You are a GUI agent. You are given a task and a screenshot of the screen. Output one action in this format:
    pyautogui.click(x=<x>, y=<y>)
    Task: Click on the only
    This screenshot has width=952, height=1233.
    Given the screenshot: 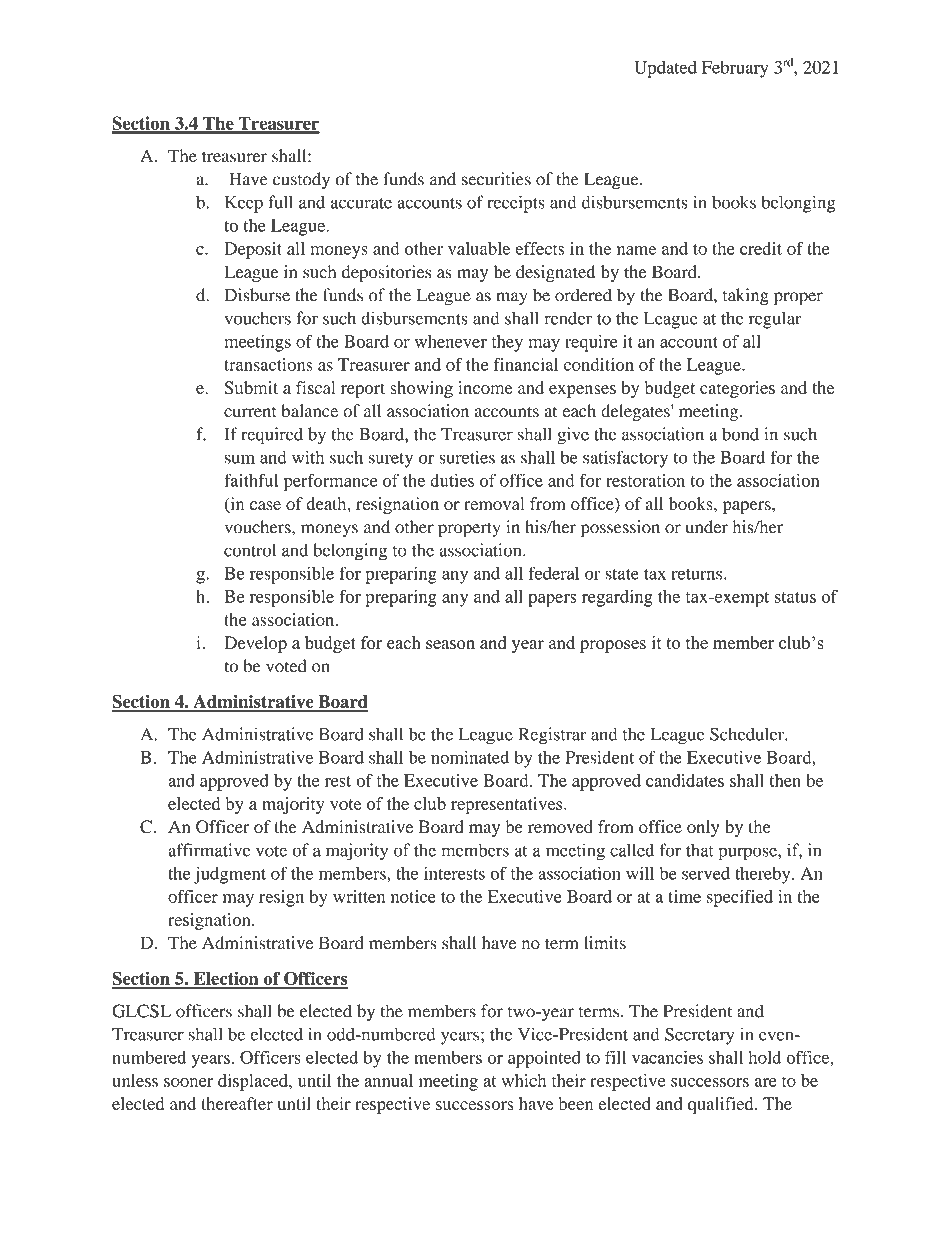 What is the action you would take?
    pyautogui.click(x=703, y=828)
